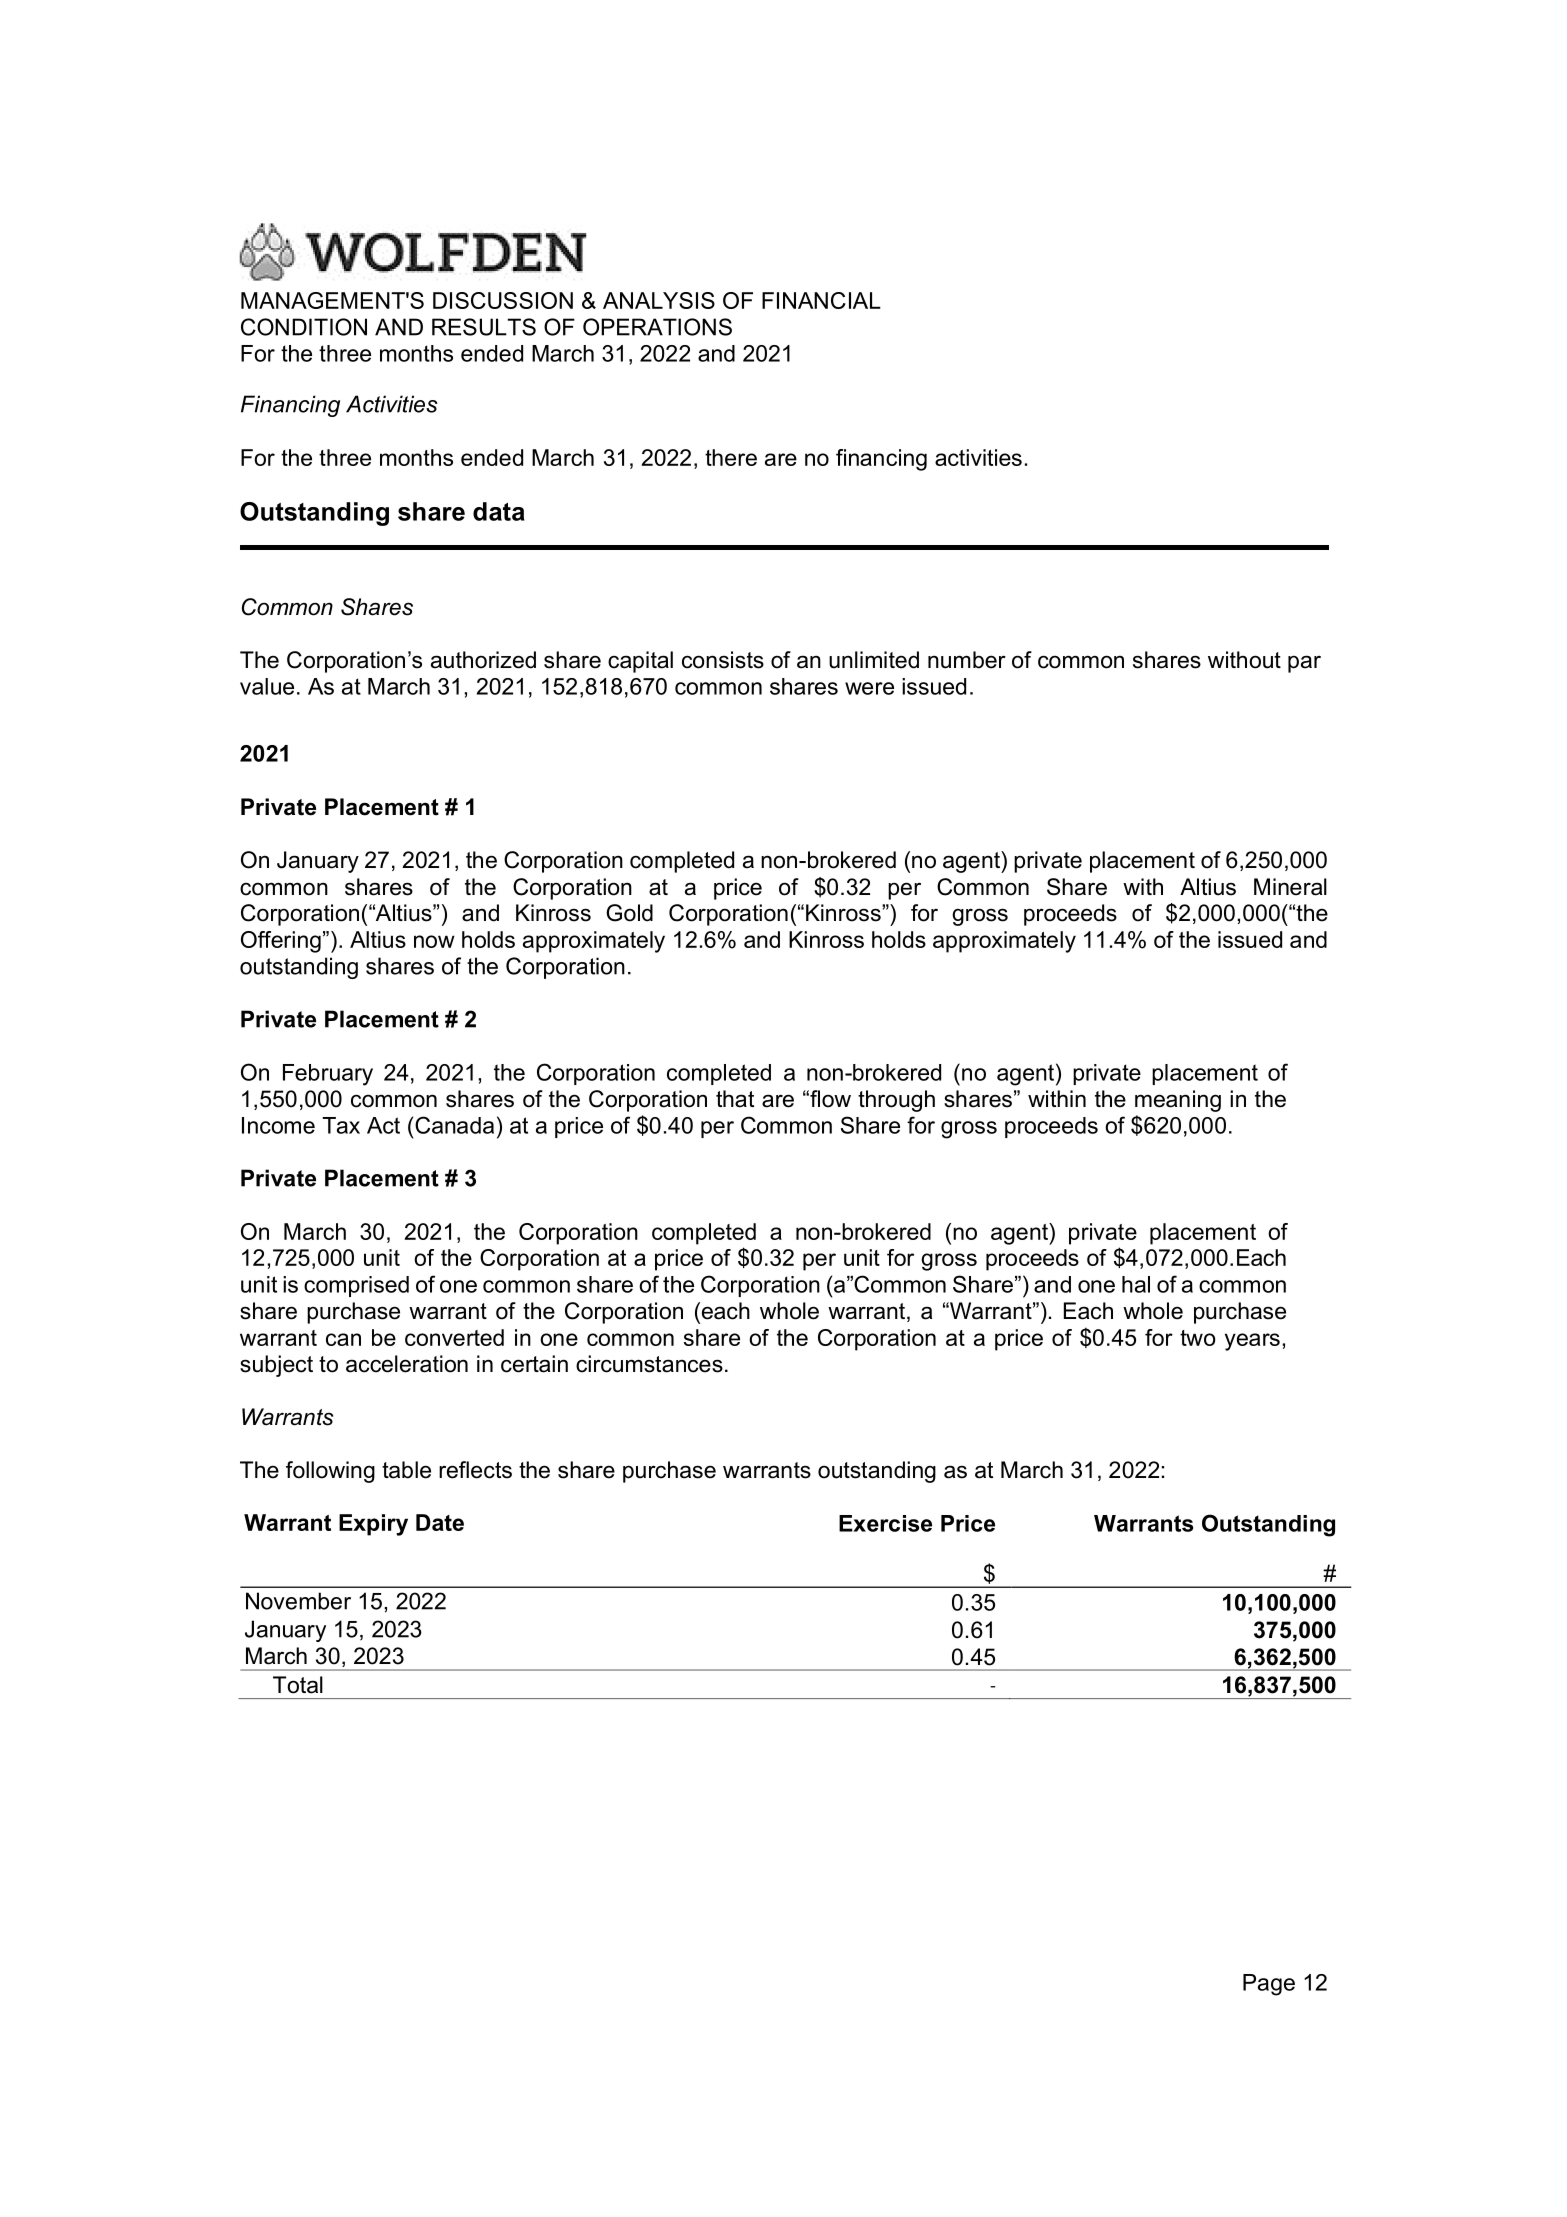 The width and height of the screenshot is (1567, 2217). I want to click on now, so click(434, 941).
